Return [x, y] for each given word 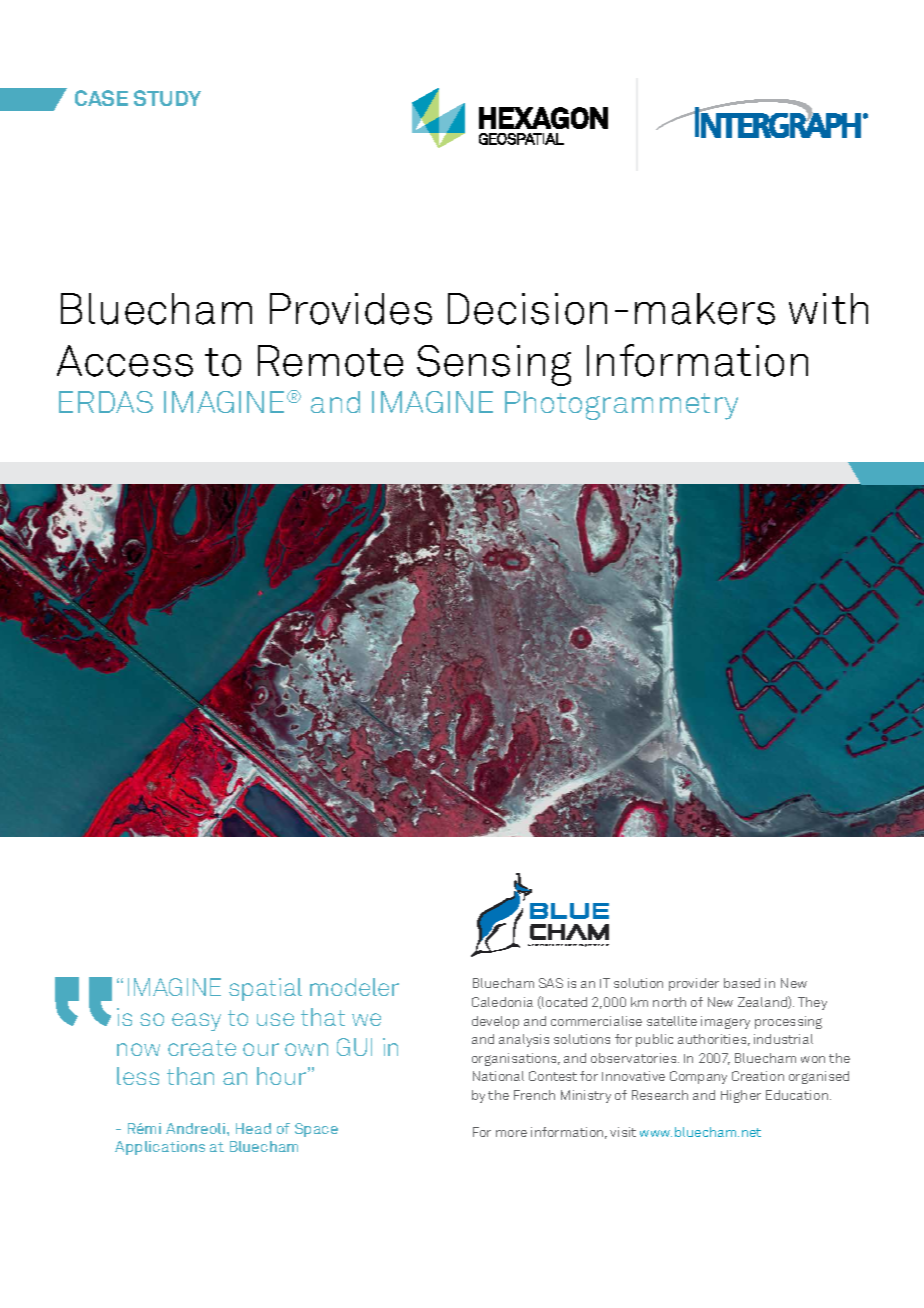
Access [125, 361]
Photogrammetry [621, 405]
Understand [541, 945]
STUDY [167, 98]
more [511, 1133]
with [828, 308]
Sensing [494, 365]
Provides [351, 309]
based [742, 983]
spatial [265, 989]
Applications [160, 1148]
